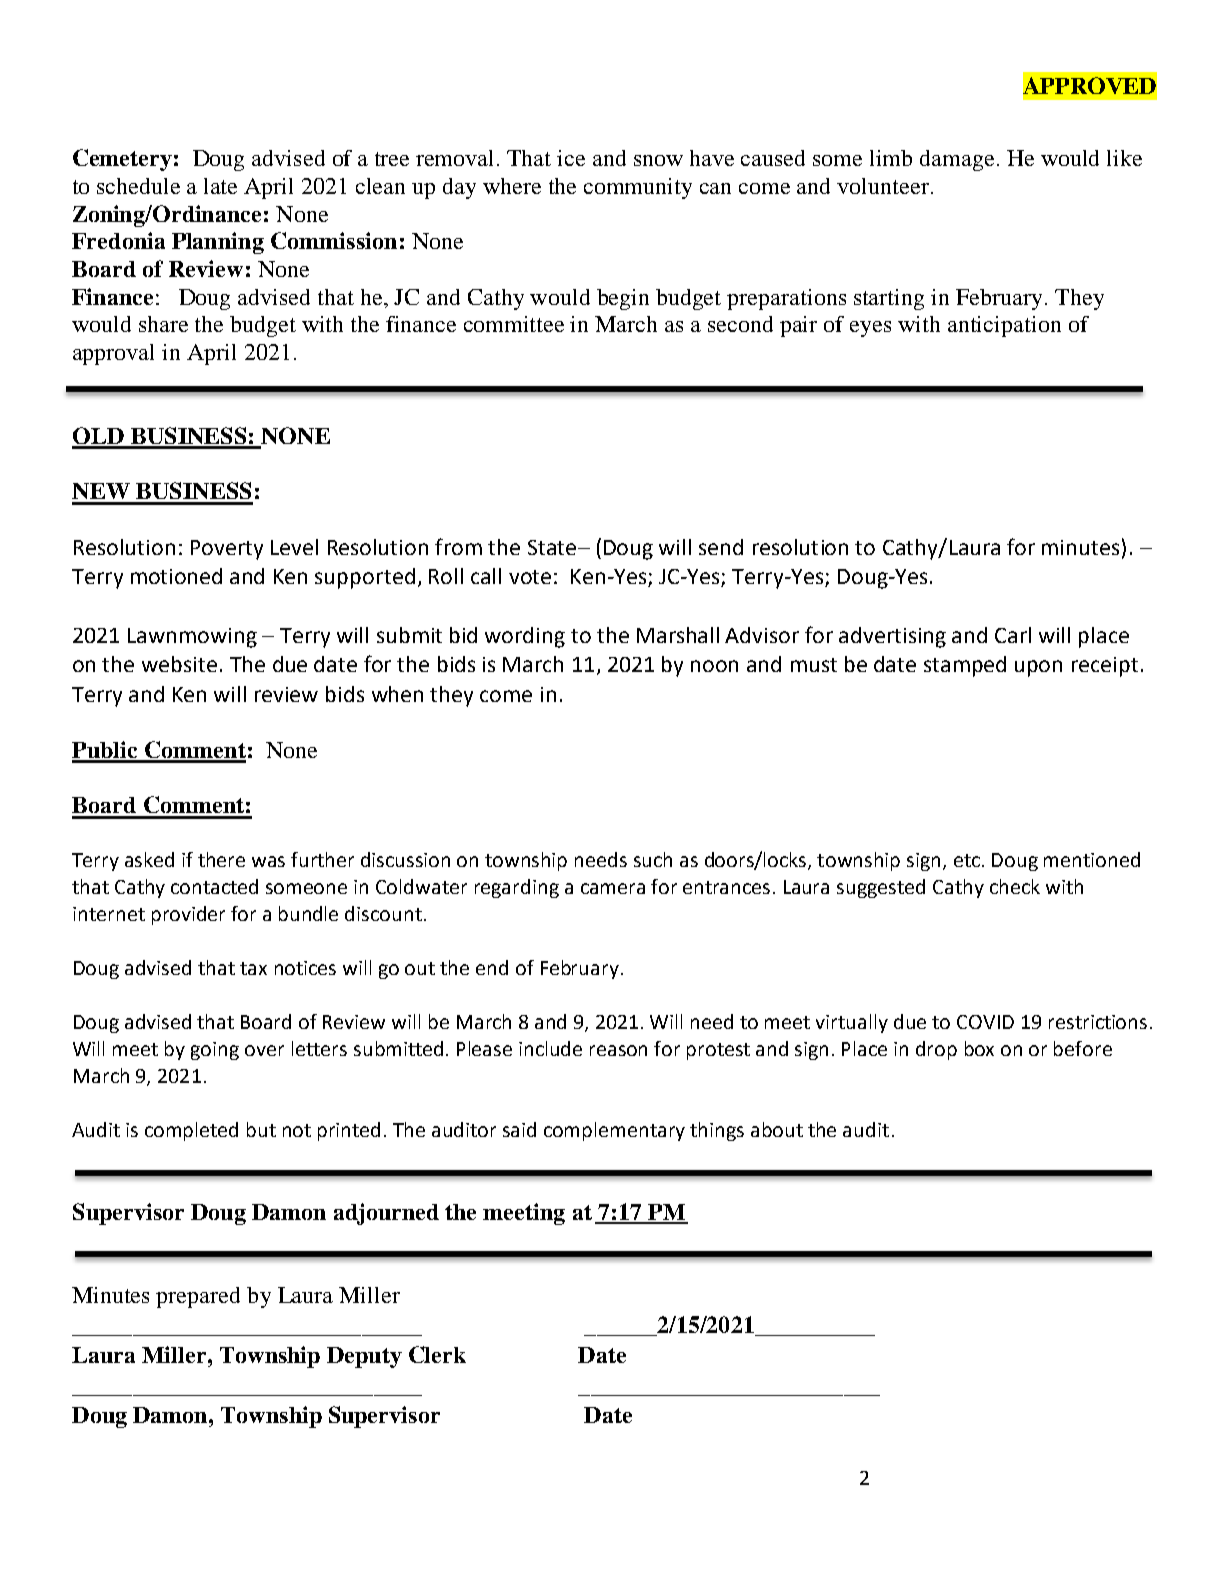 The width and height of the page is (1229, 1590). I want to click on Carl, so click(1013, 635).
